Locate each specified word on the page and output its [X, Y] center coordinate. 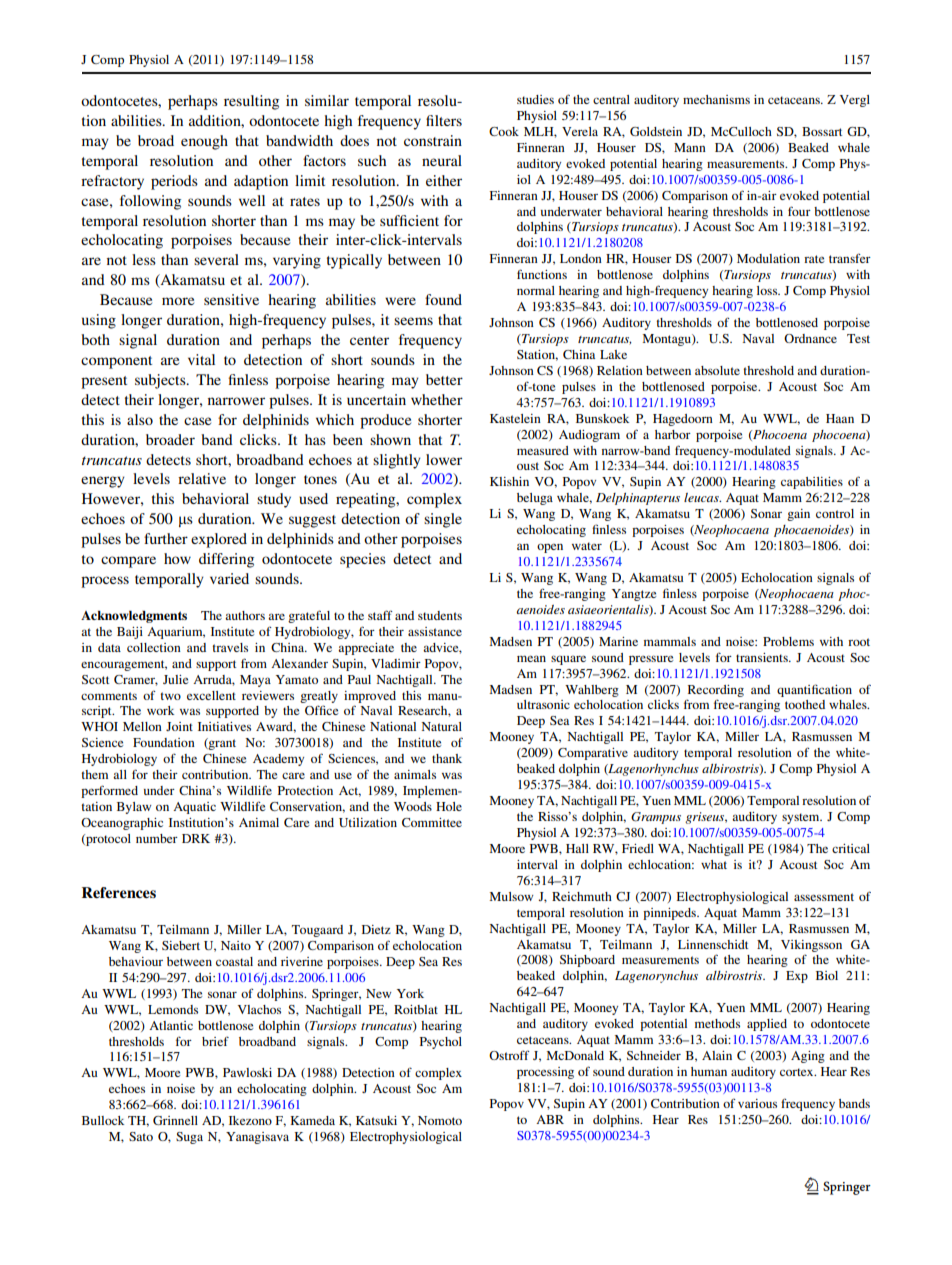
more [178, 301]
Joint [179, 726]
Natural [441, 726]
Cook [504, 131]
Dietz [376, 929]
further [166, 538]
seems [413, 321]
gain [798, 515]
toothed [805, 704]
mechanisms [716, 99]
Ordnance [810, 338]
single [443, 520]
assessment [824, 897]
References [119, 892]
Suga [189, 1138]
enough [204, 142]
